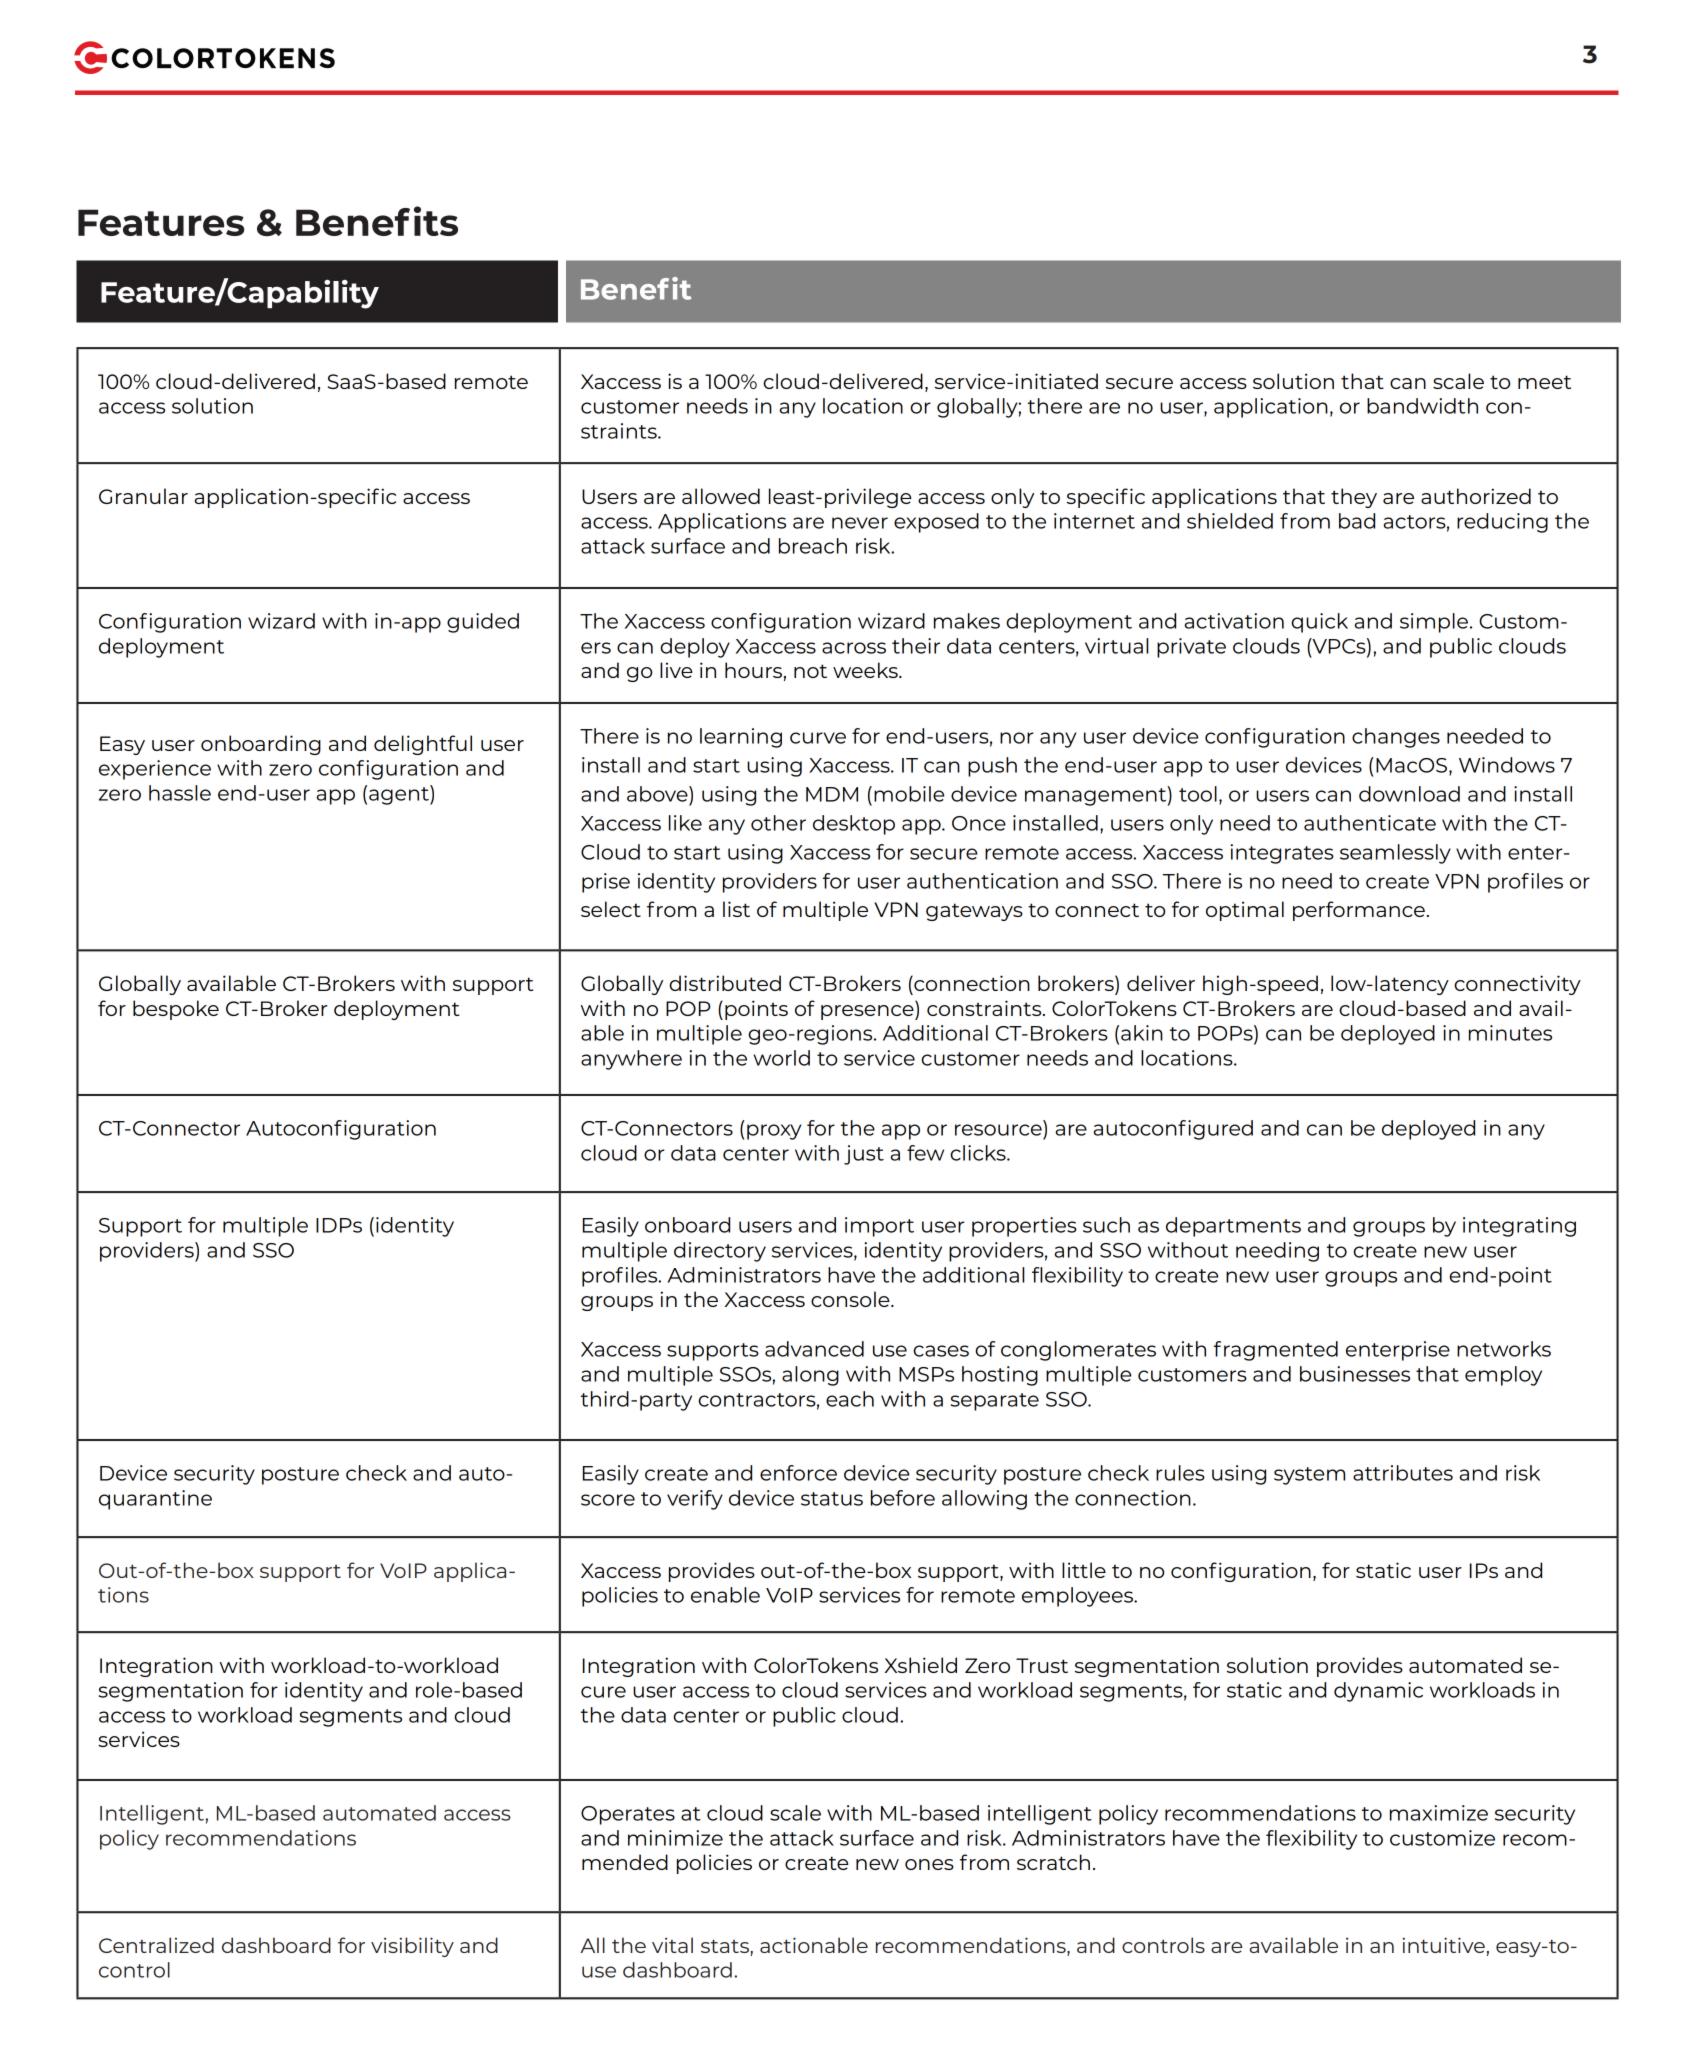 This image has height=2066, width=1694. Describe the element at coordinates (1359, 911) in the image. I see `performance` at that location.
